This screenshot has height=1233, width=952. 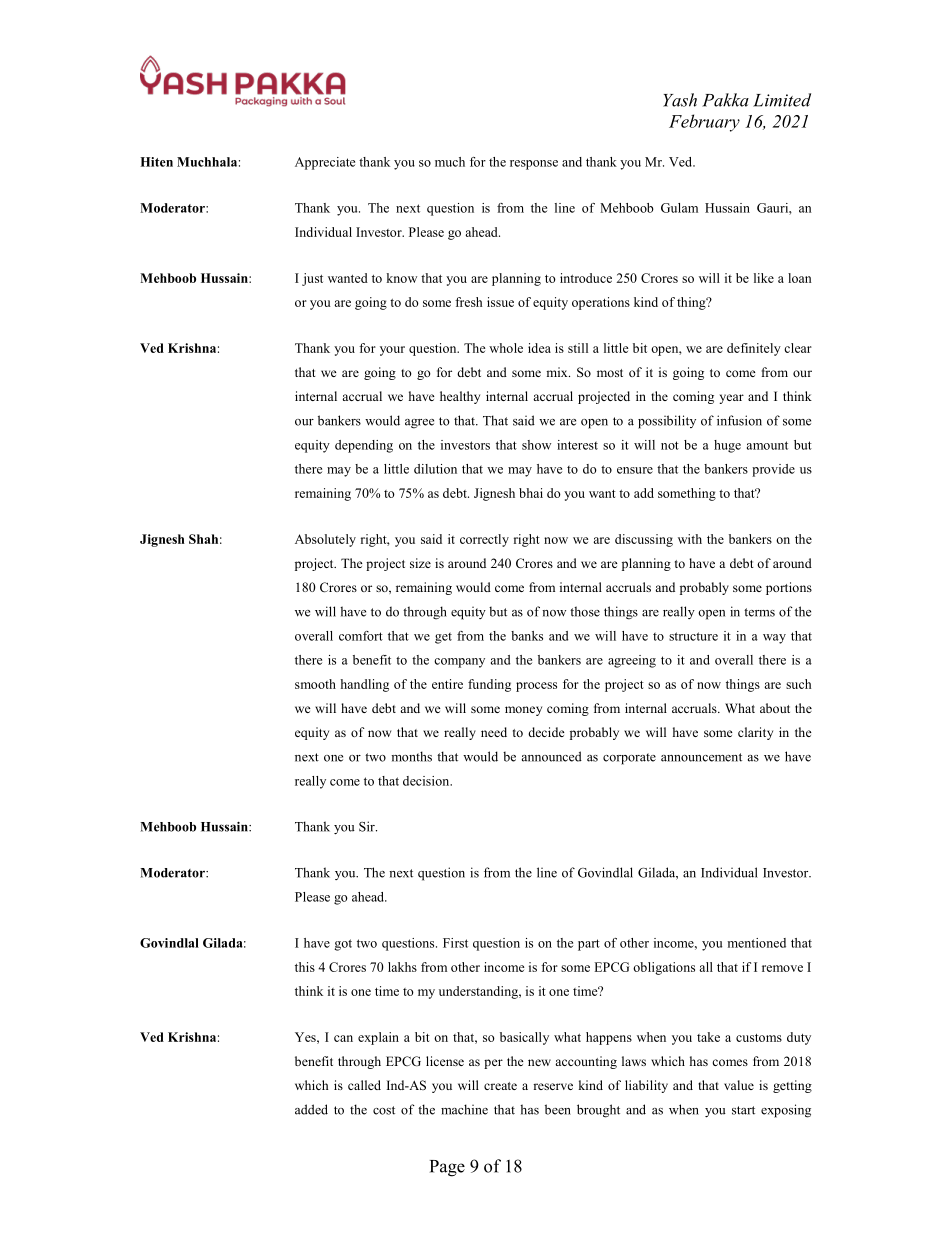 I want to click on terms, so click(x=759, y=612).
